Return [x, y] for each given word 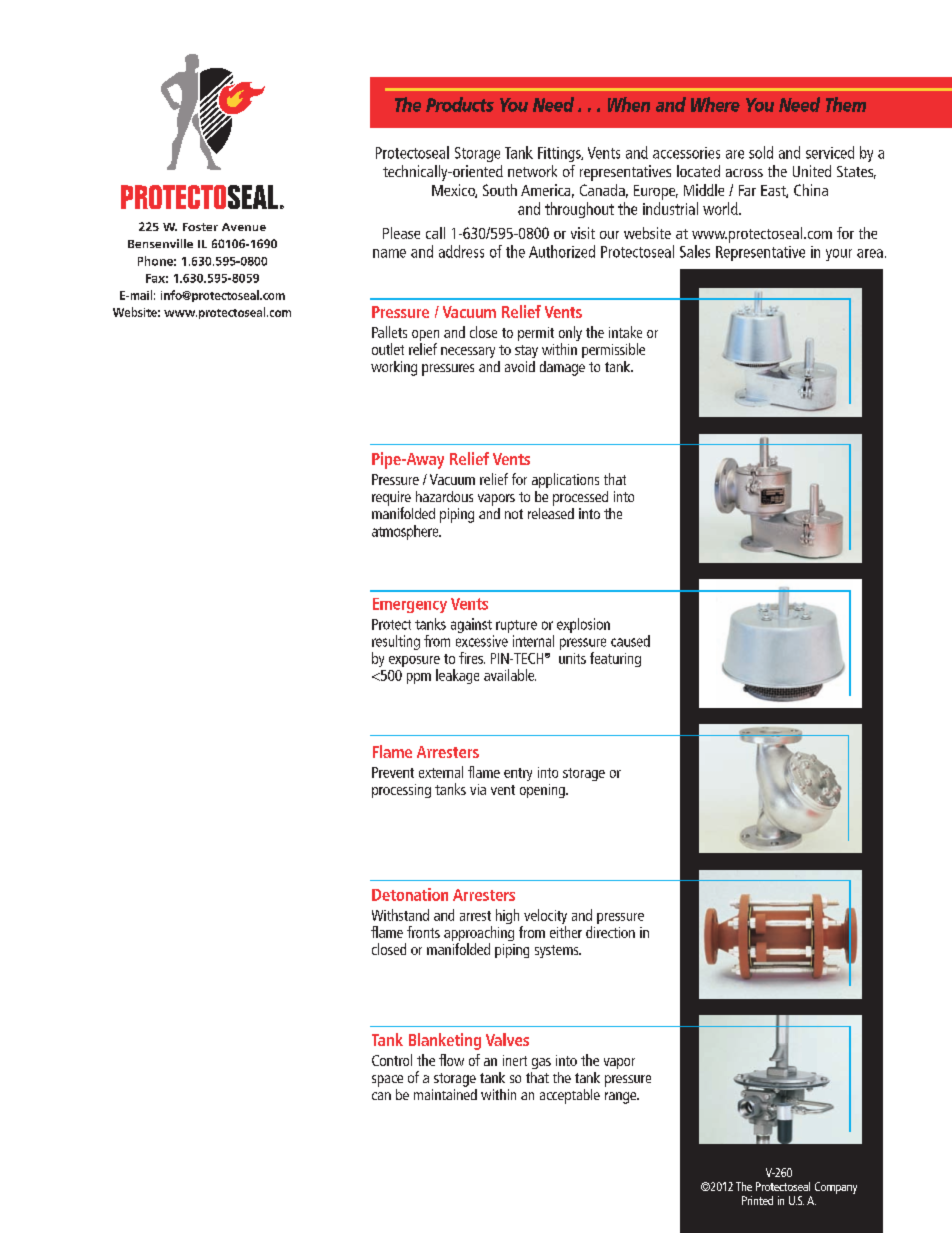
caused [630, 641]
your [839, 255]
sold [761, 152]
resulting [396, 644]
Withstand [400, 915]
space [387, 1081]
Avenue [244, 227]
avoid [520, 366]
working [394, 368]
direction [610, 932]
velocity [544, 918]
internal [533, 641]
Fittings [560, 154]
